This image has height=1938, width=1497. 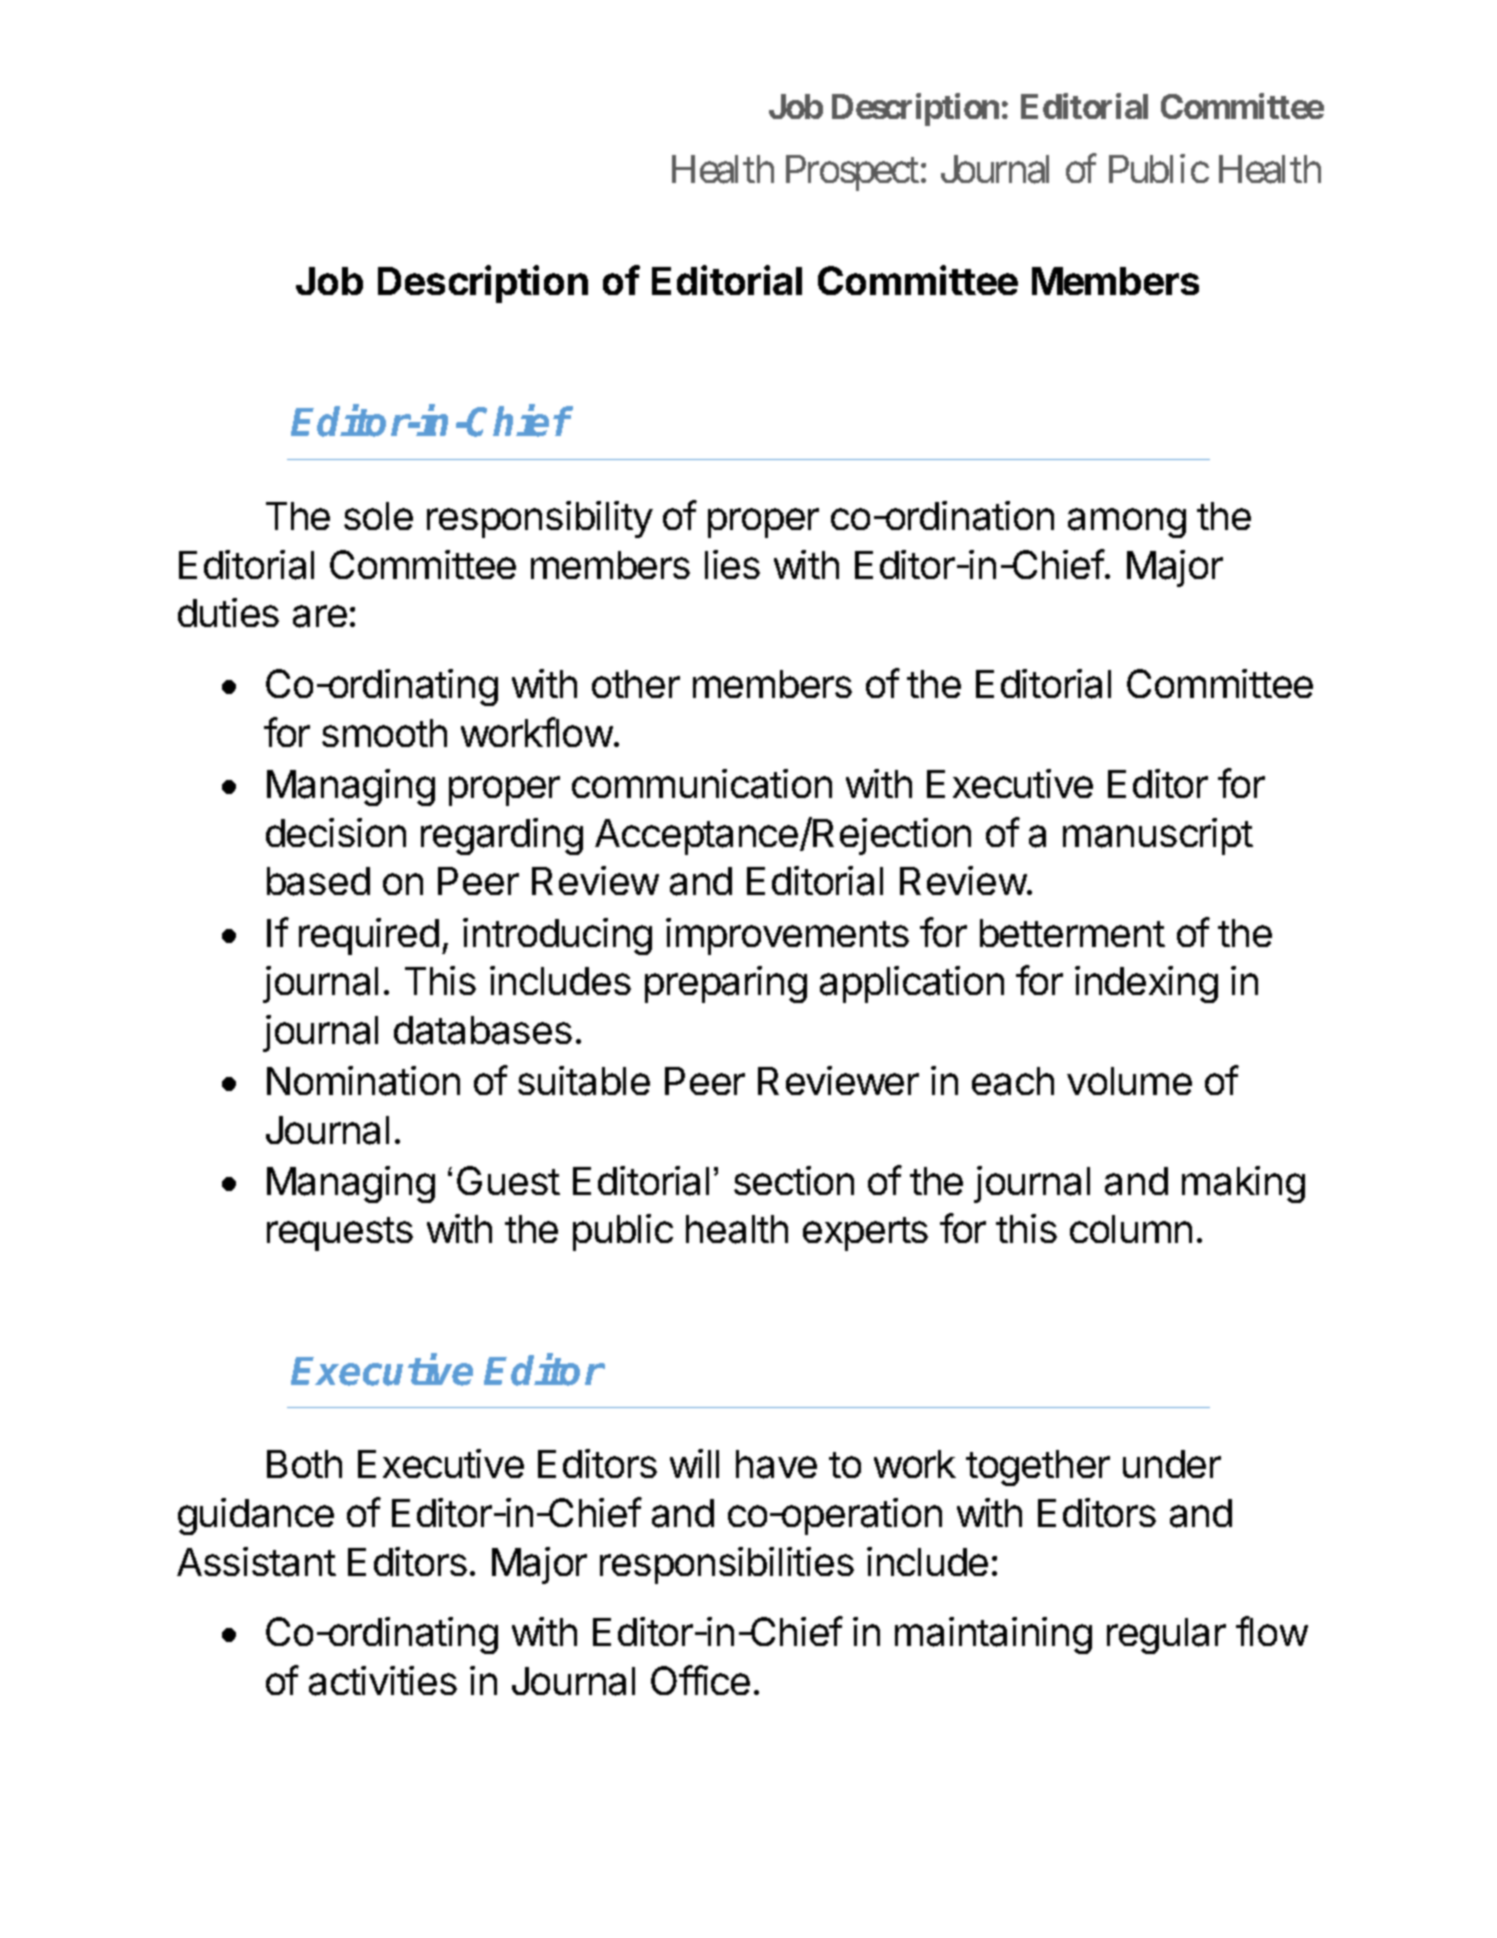 I want to click on manuscript, so click(x=1158, y=836).
